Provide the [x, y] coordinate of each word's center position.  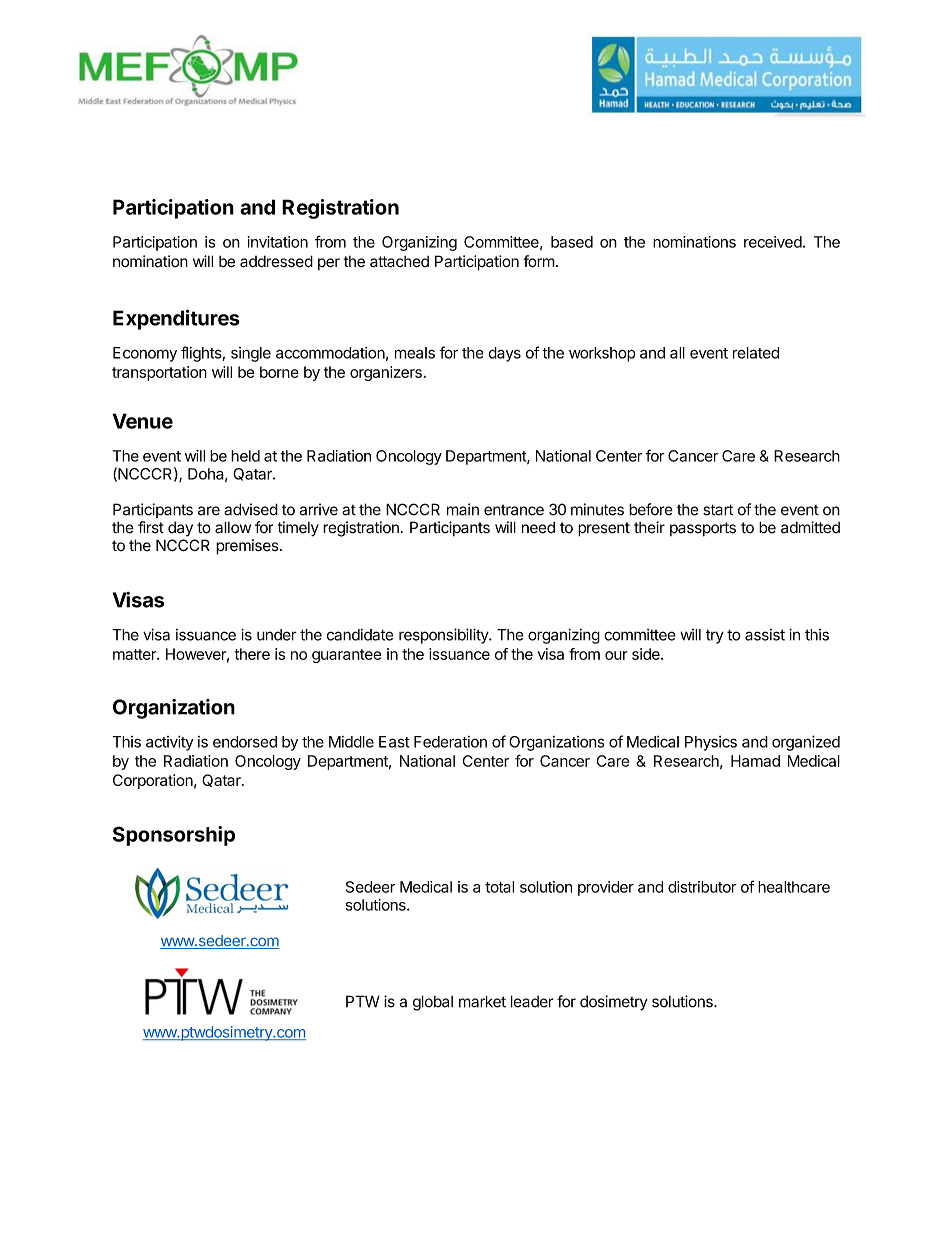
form [539, 261]
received [773, 242]
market [482, 1001]
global [433, 1003]
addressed [276, 261]
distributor [702, 887]
